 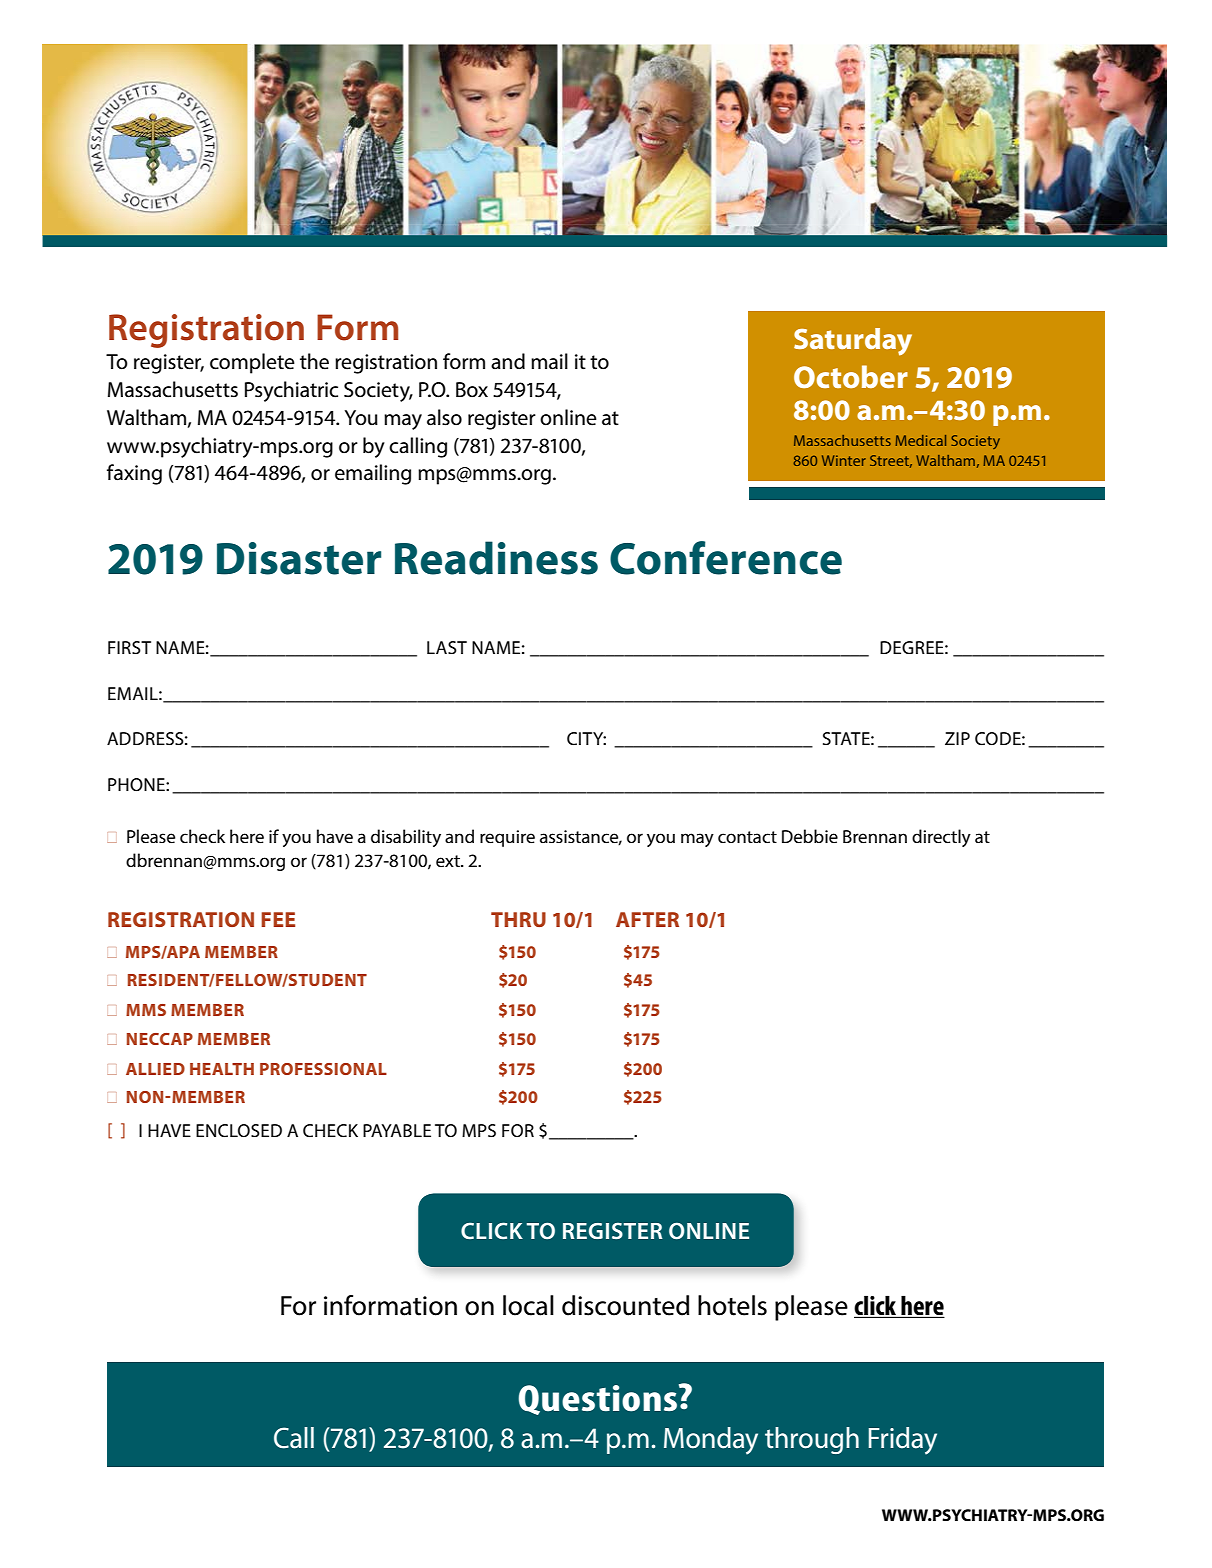 What do you see at coordinates (528, 1305) in the screenshot?
I see `local` at bounding box center [528, 1305].
